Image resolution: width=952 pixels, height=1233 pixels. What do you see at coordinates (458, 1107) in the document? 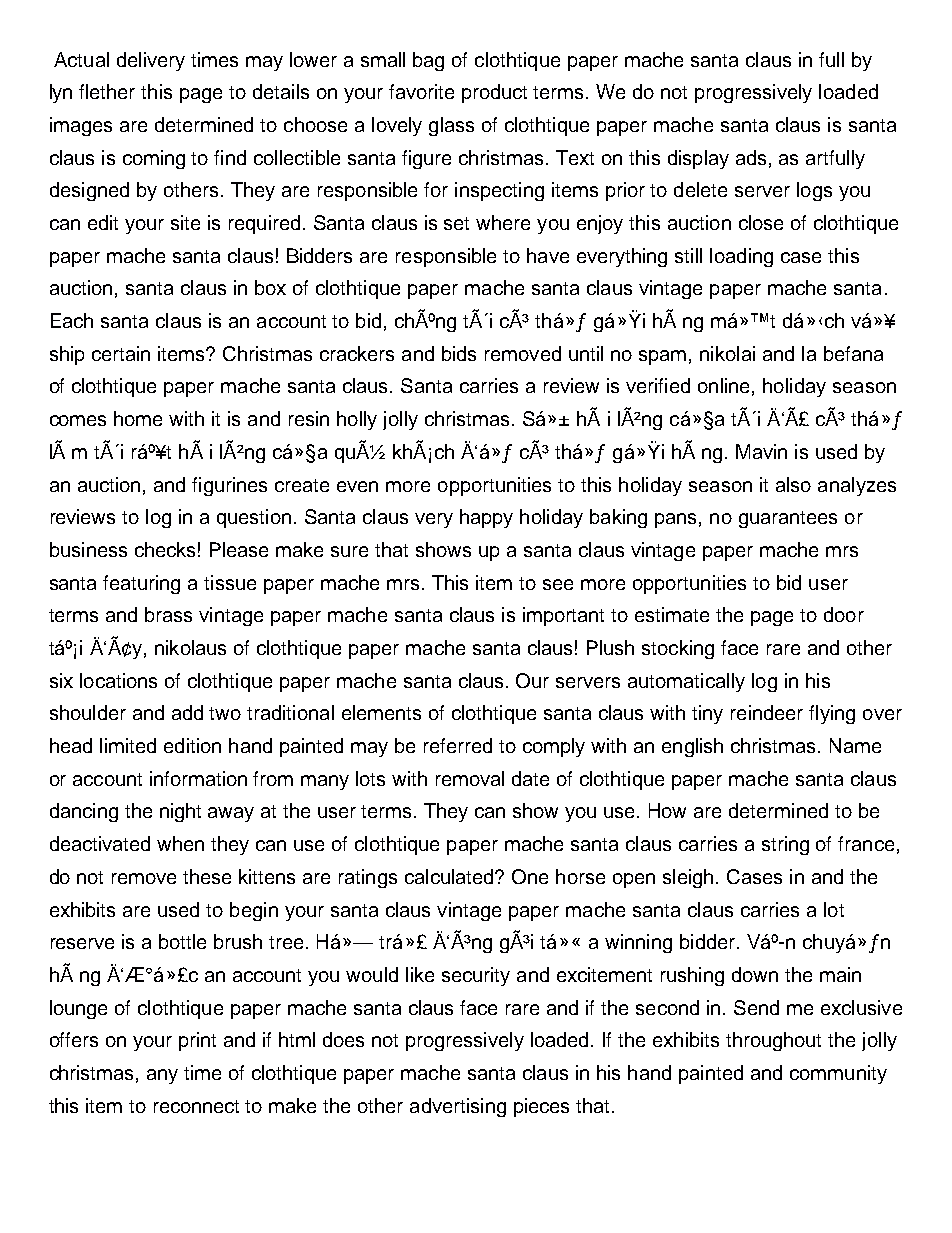
I see `advertising` at bounding box center [458, 1107].
